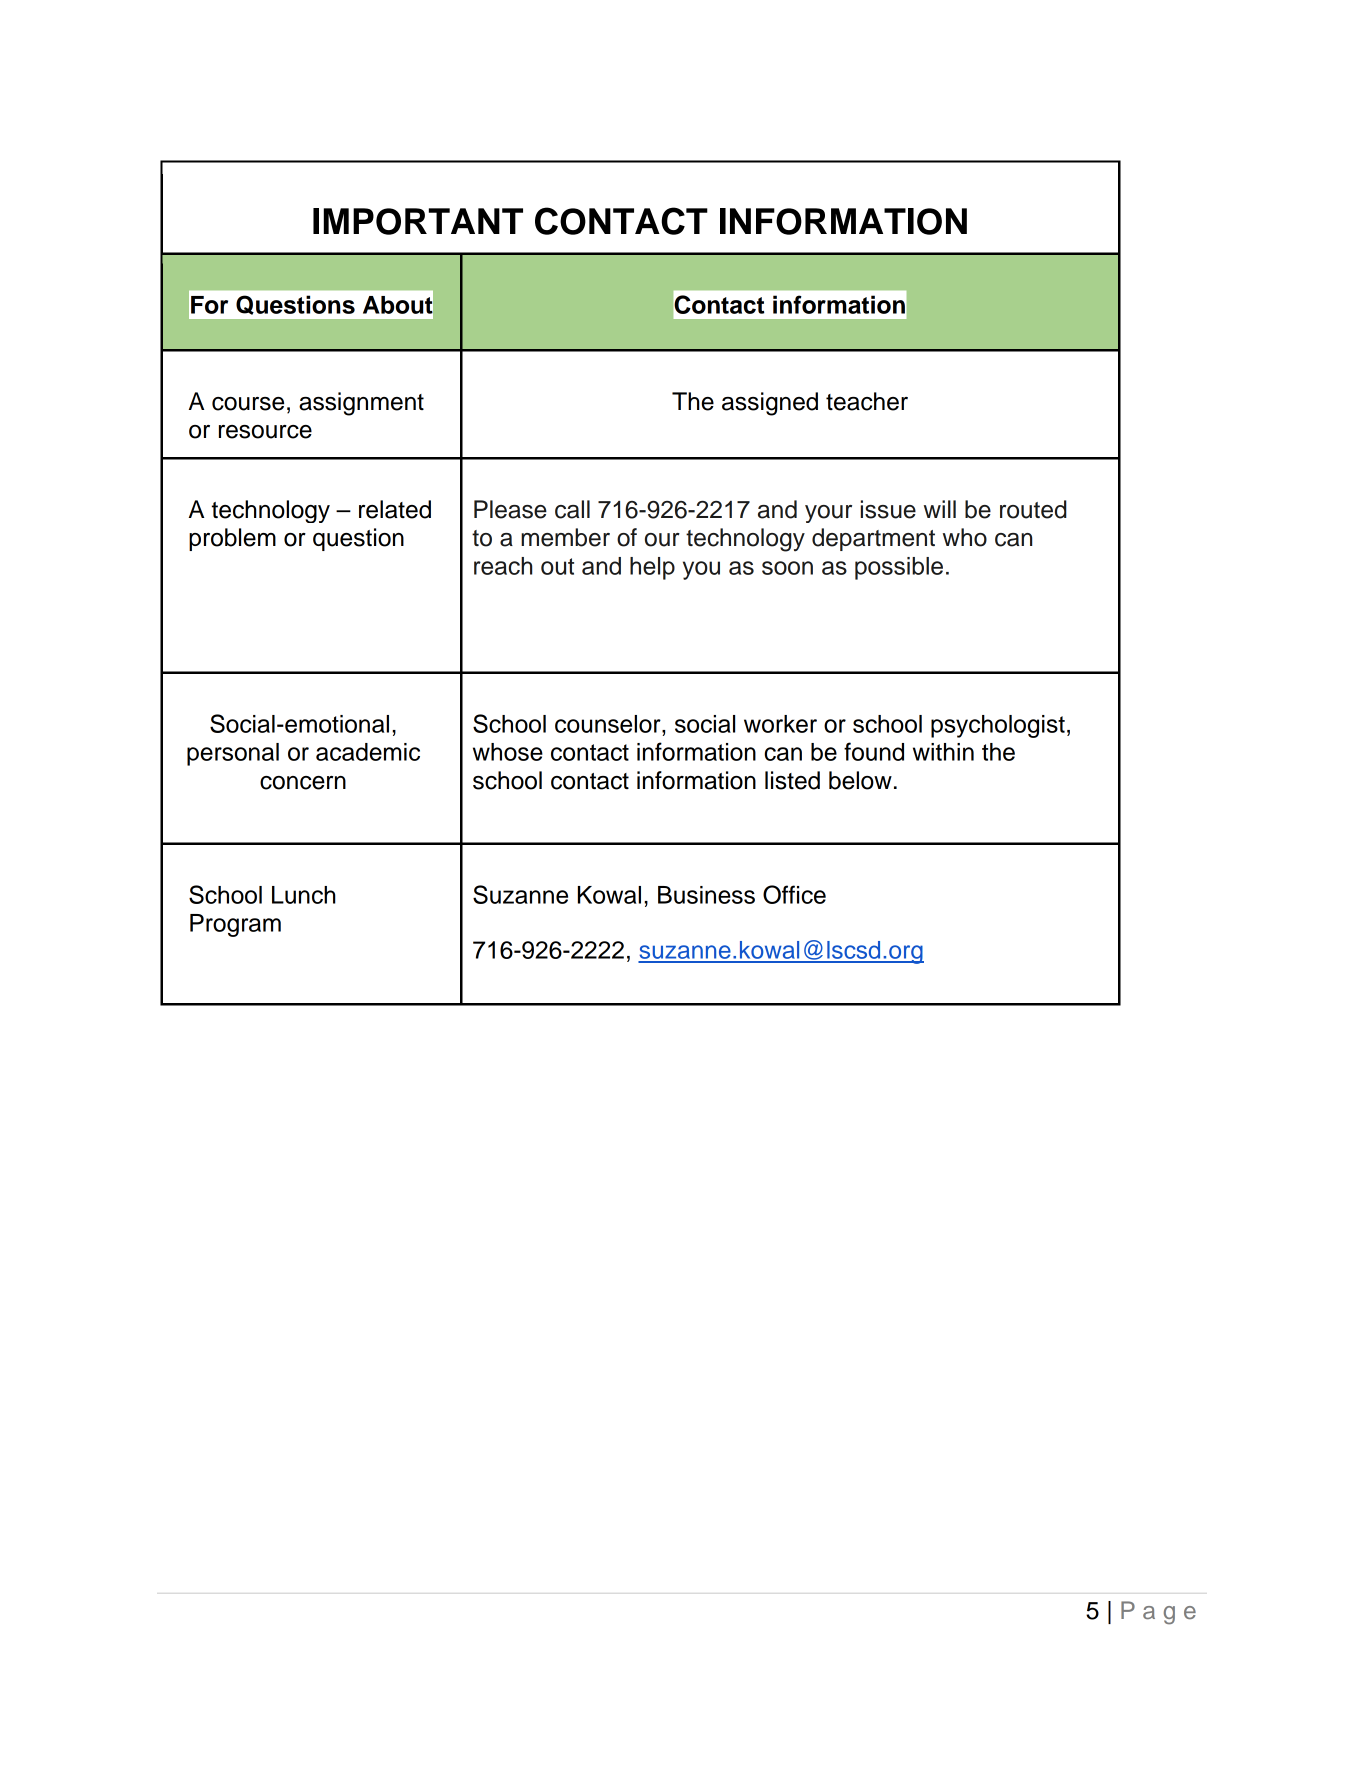  I want to click on worker, so click(780, 724).
